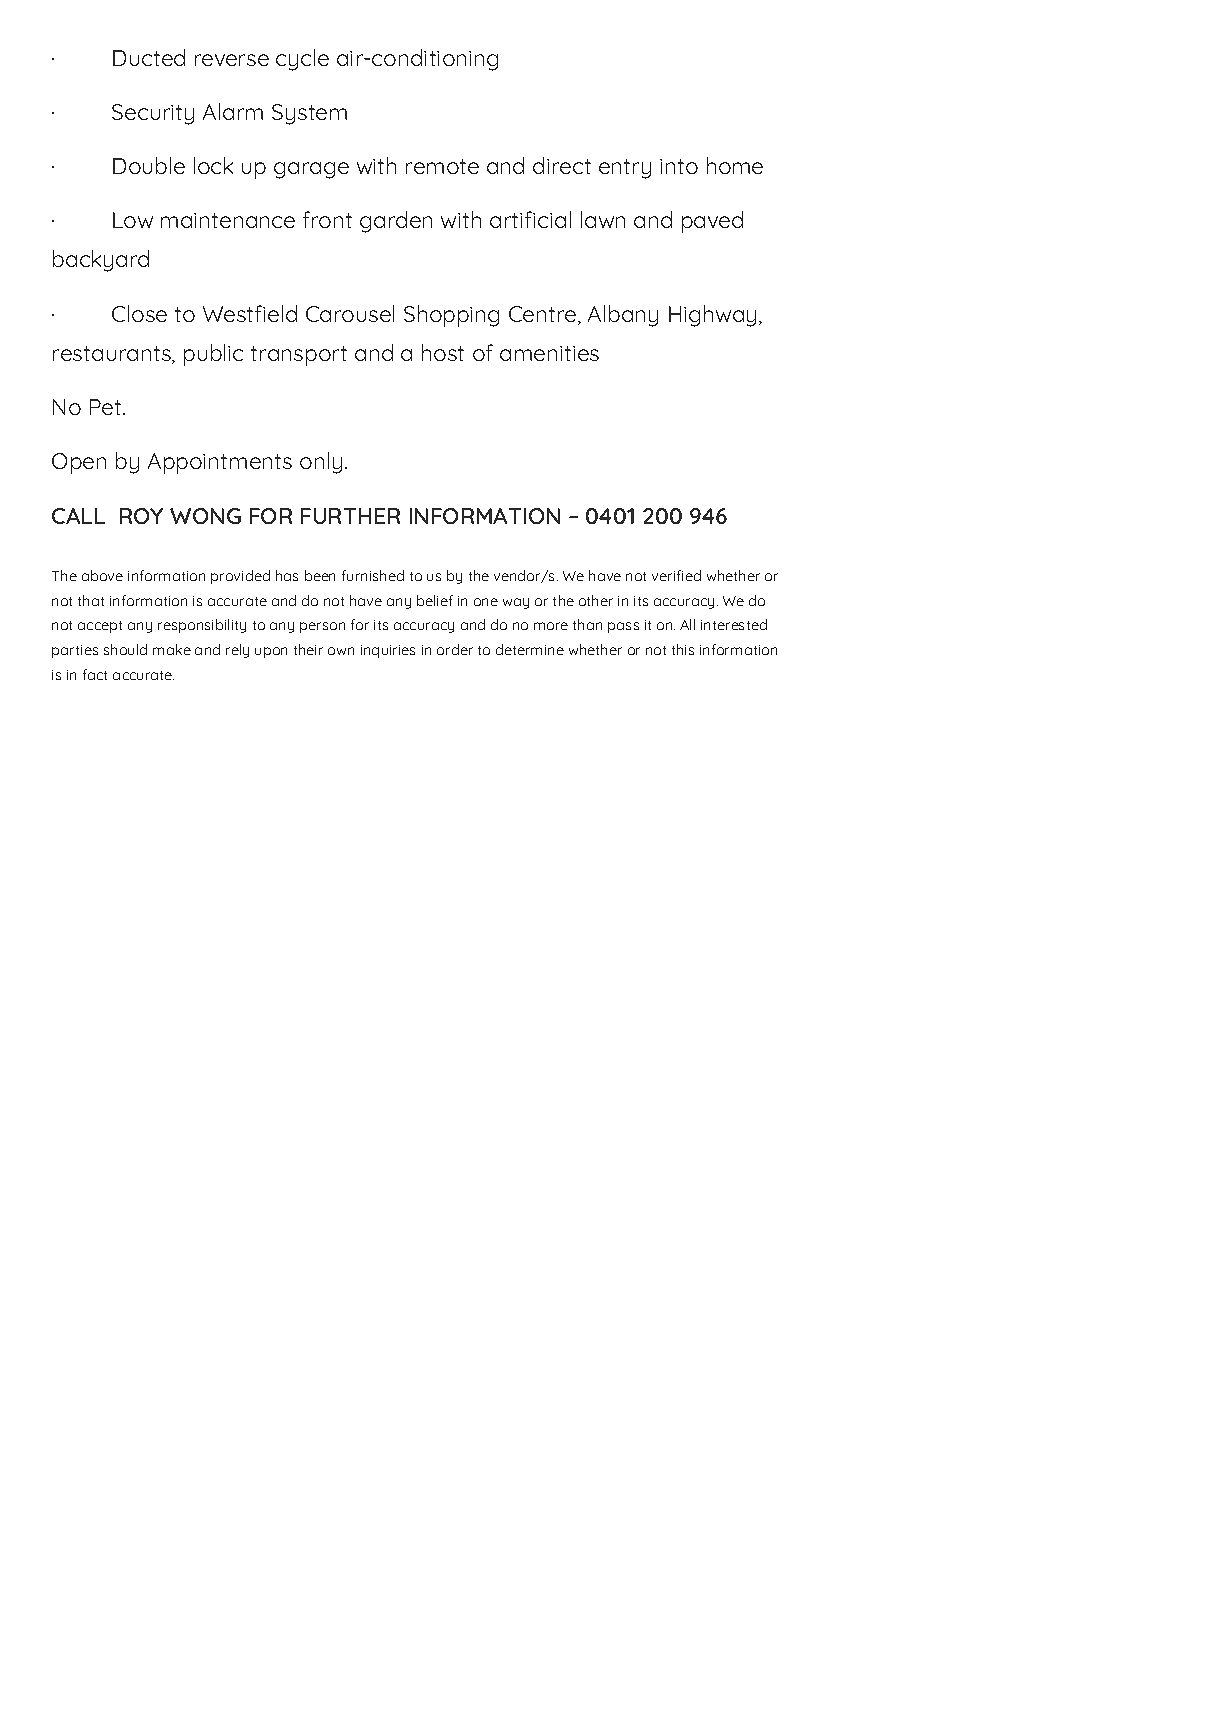 The image size is (1228, 1731). Describe the element at coordinates (679, 166) in the image. I see `into` at that location.
